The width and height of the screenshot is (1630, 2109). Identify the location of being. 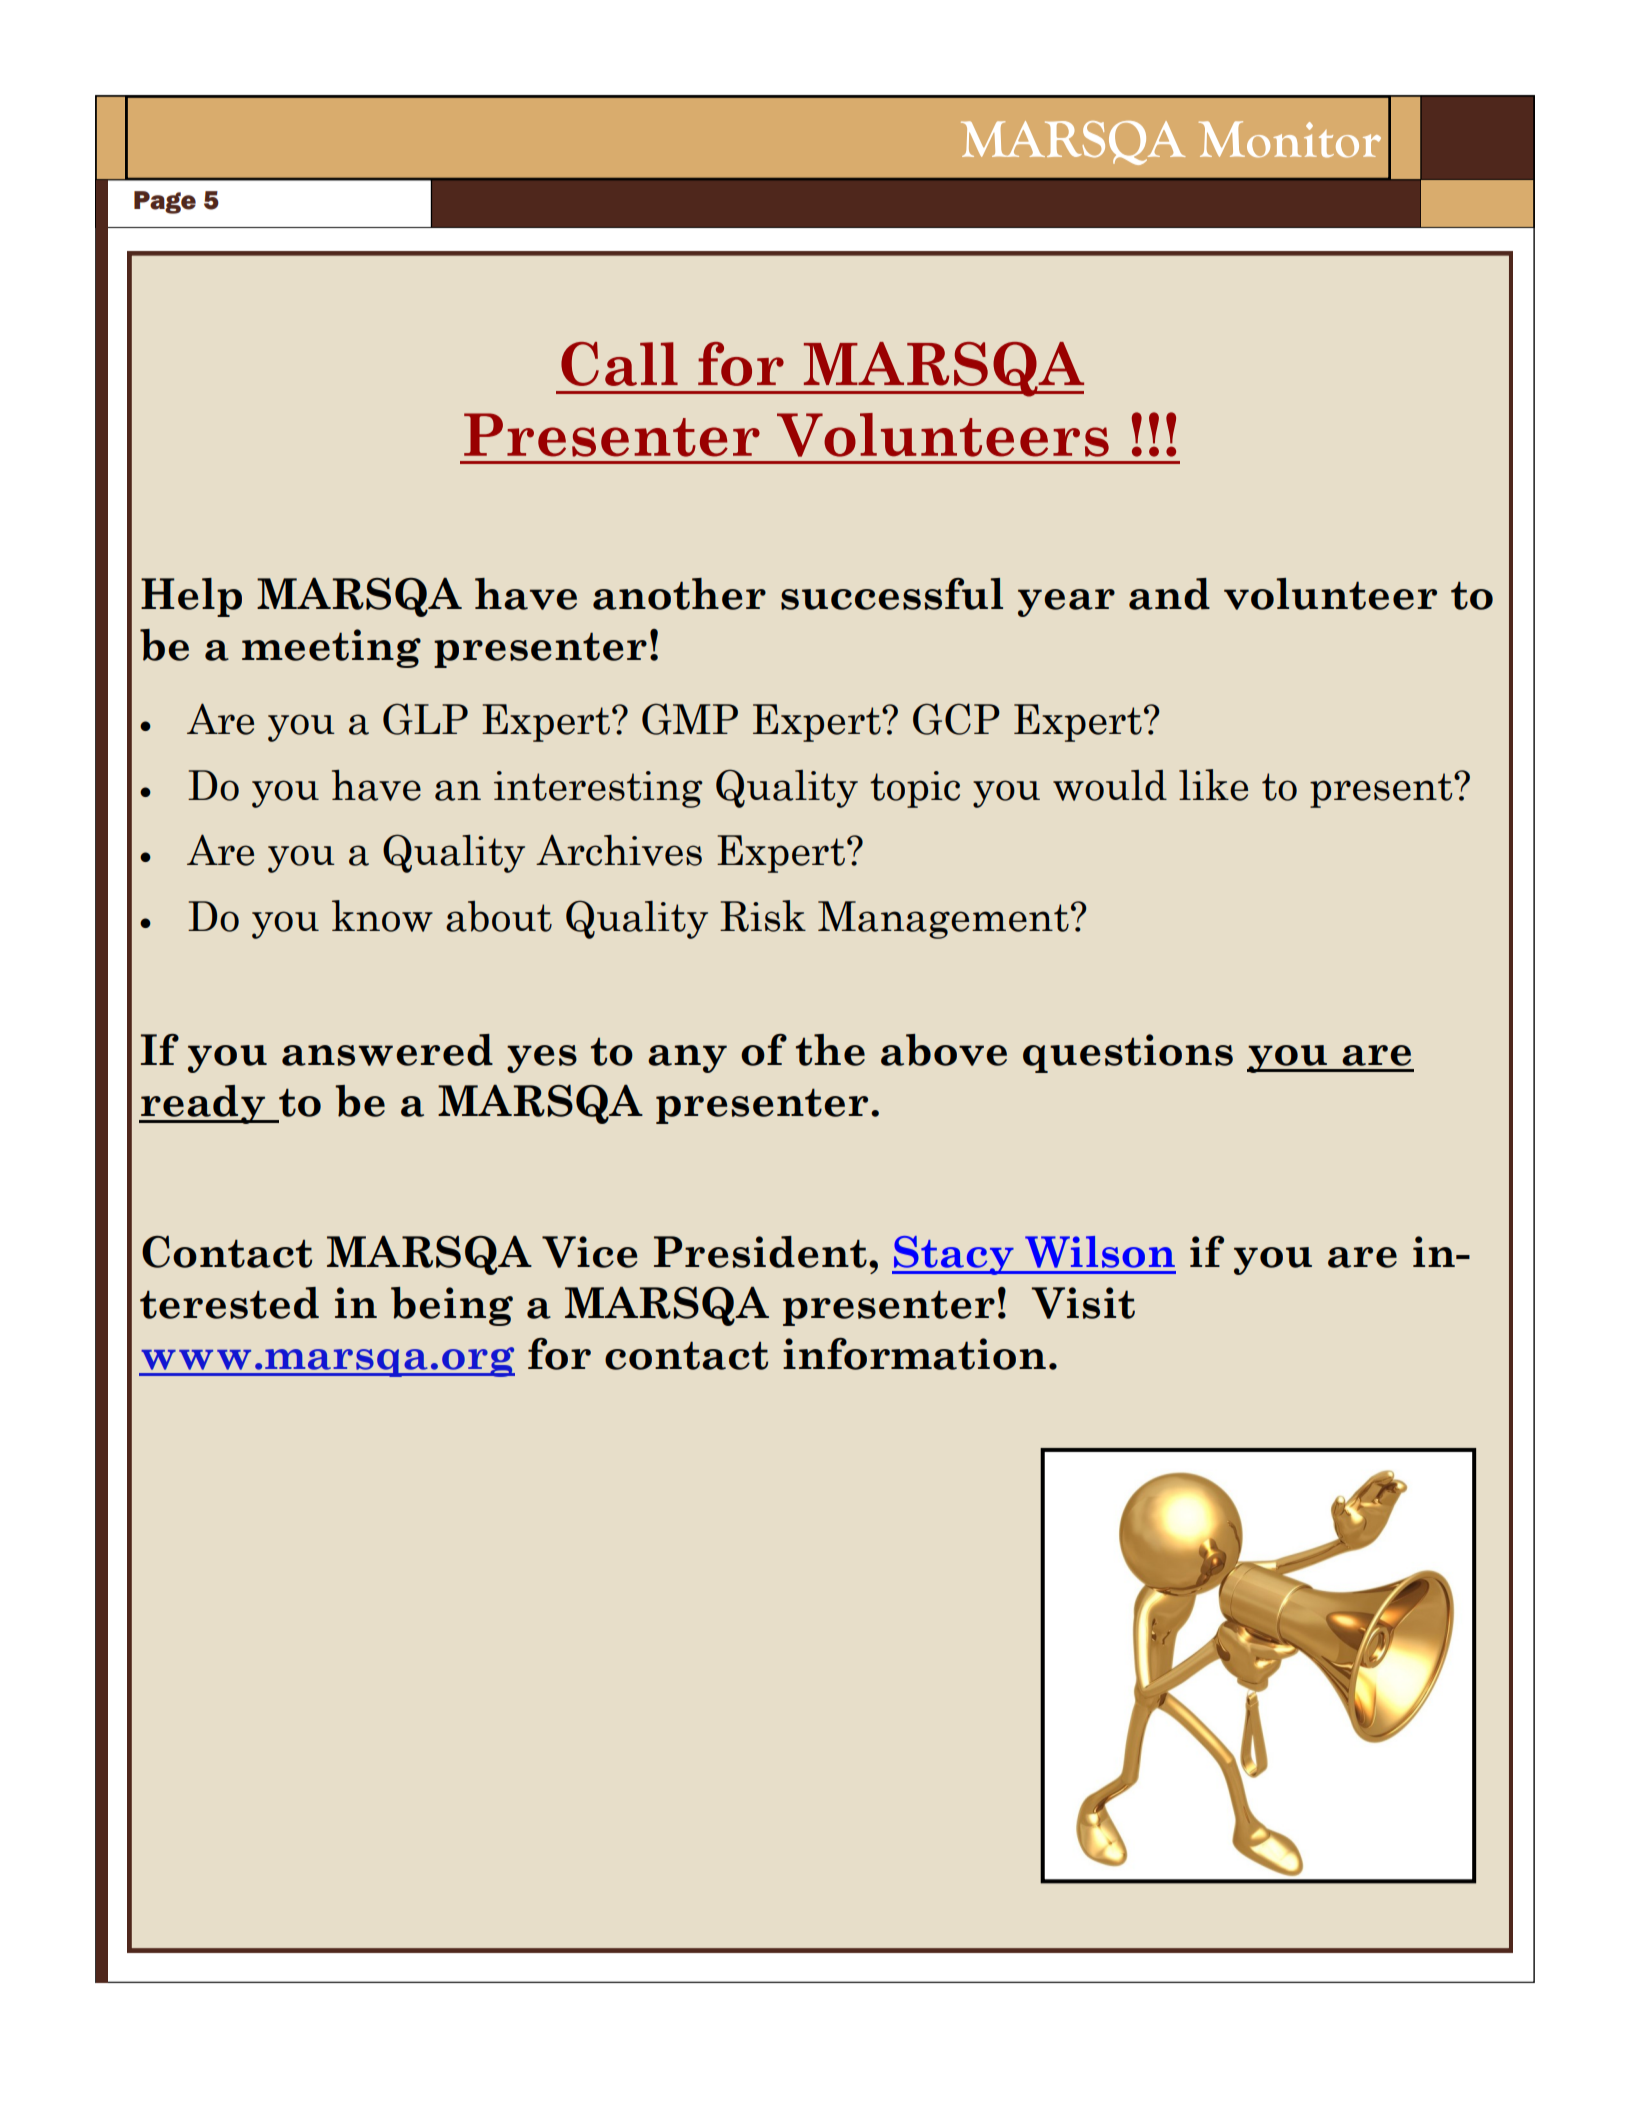
(452, 1306).
